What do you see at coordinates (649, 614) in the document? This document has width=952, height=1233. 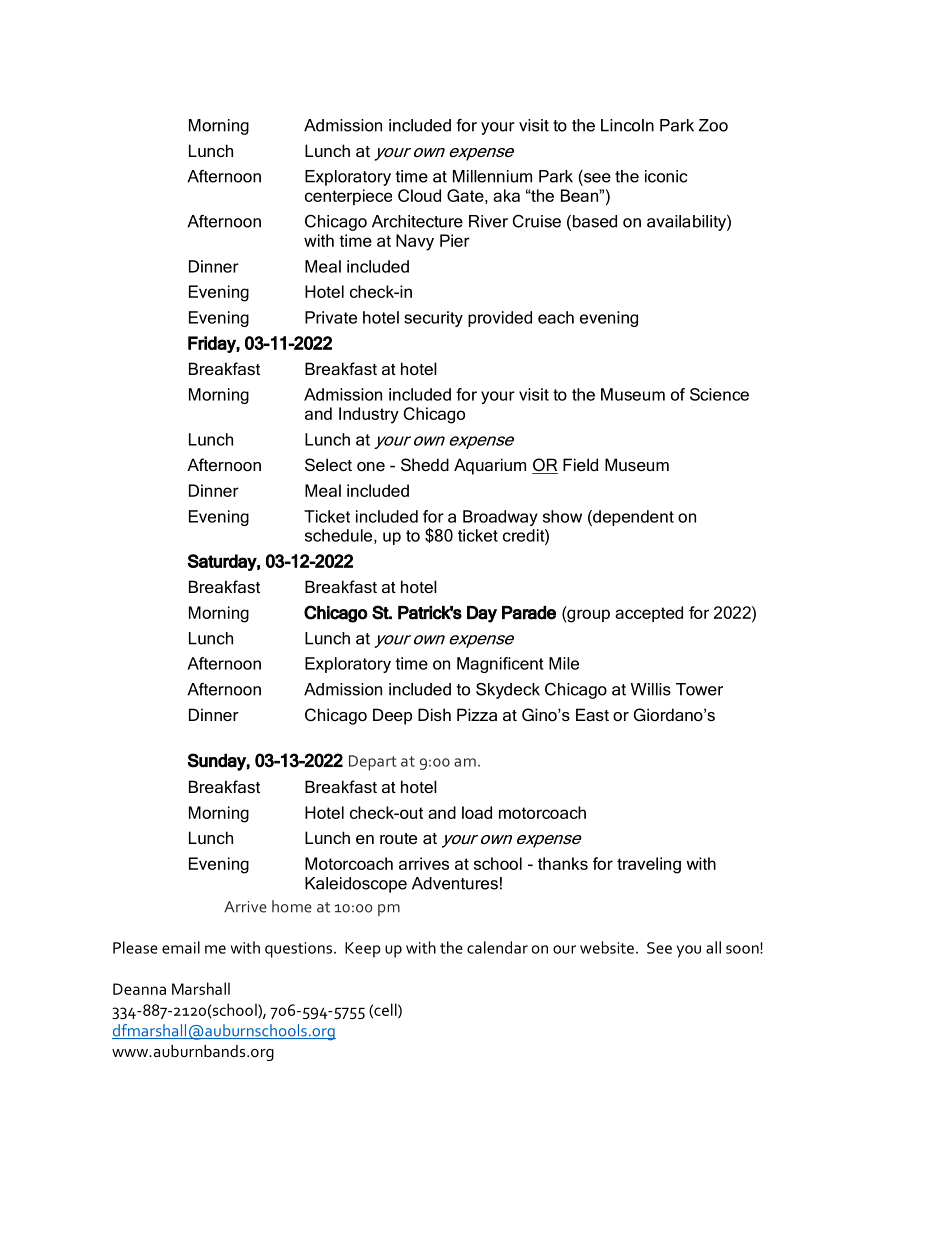 I see `accepted` at bounding box center [649, 614].
